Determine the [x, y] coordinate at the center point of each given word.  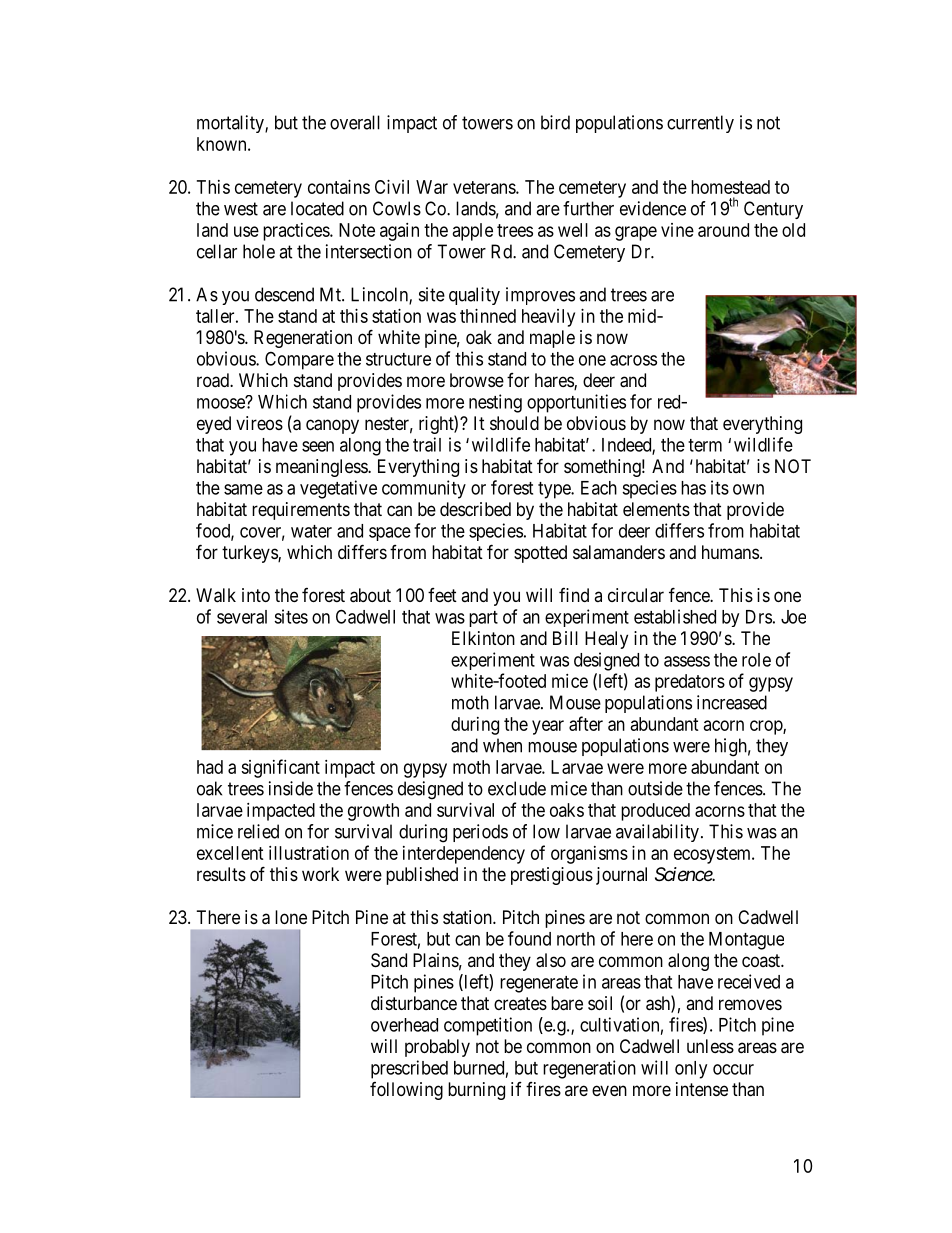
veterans [485, 187]
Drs [759, 617]
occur [733, 1069]
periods [480, 833]
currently [700, 124]
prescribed [409, 1069]
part [483, 619]
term [705, 445]
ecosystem [713, 855]
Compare [299, 360]
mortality [231, 124]
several [242, 617]
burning [476, 1091]
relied [258, 831]
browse [477, 380]
